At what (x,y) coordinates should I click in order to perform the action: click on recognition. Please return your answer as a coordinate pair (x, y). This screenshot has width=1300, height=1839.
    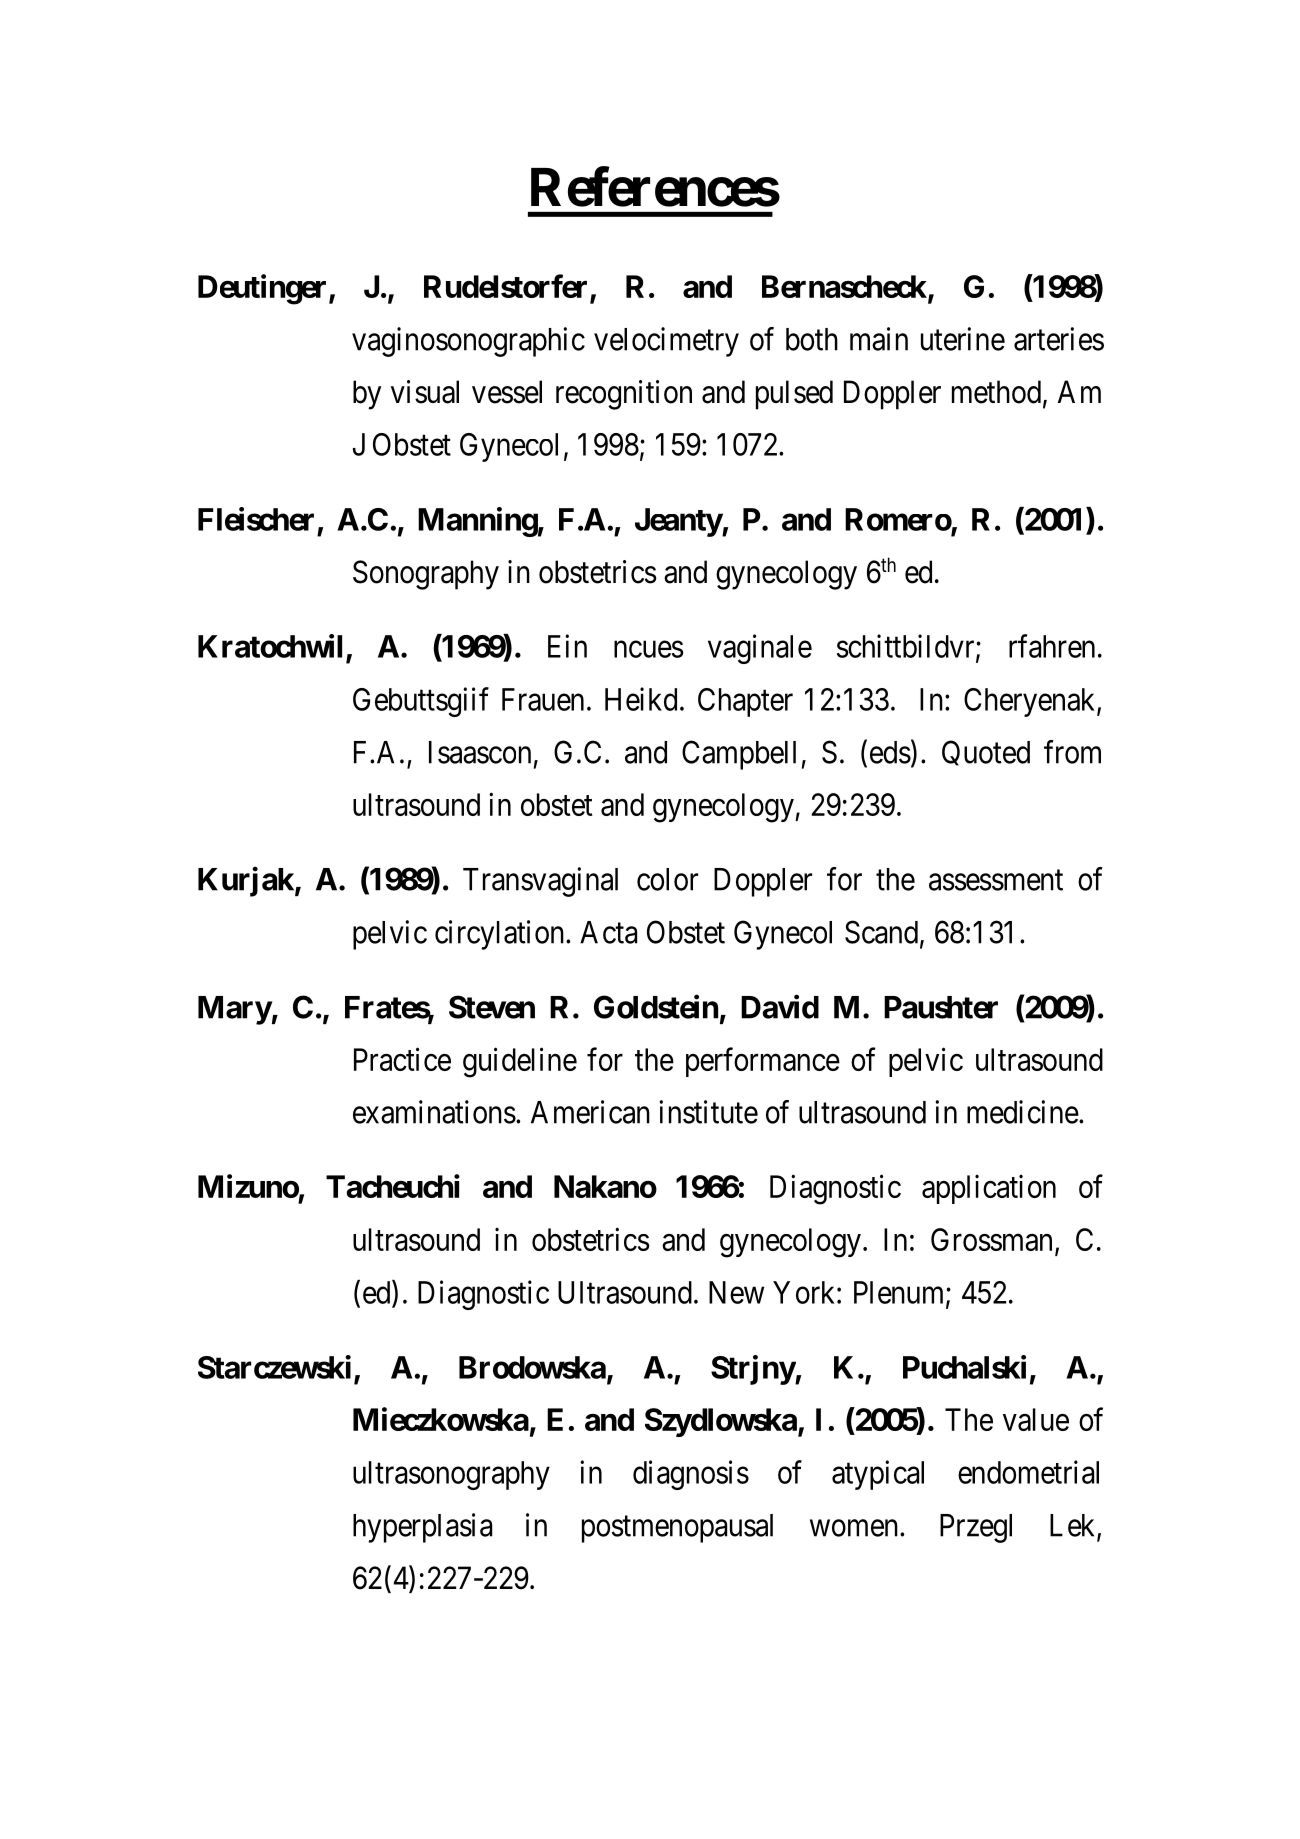
    Looking at the image, I should click on (624, 395).
